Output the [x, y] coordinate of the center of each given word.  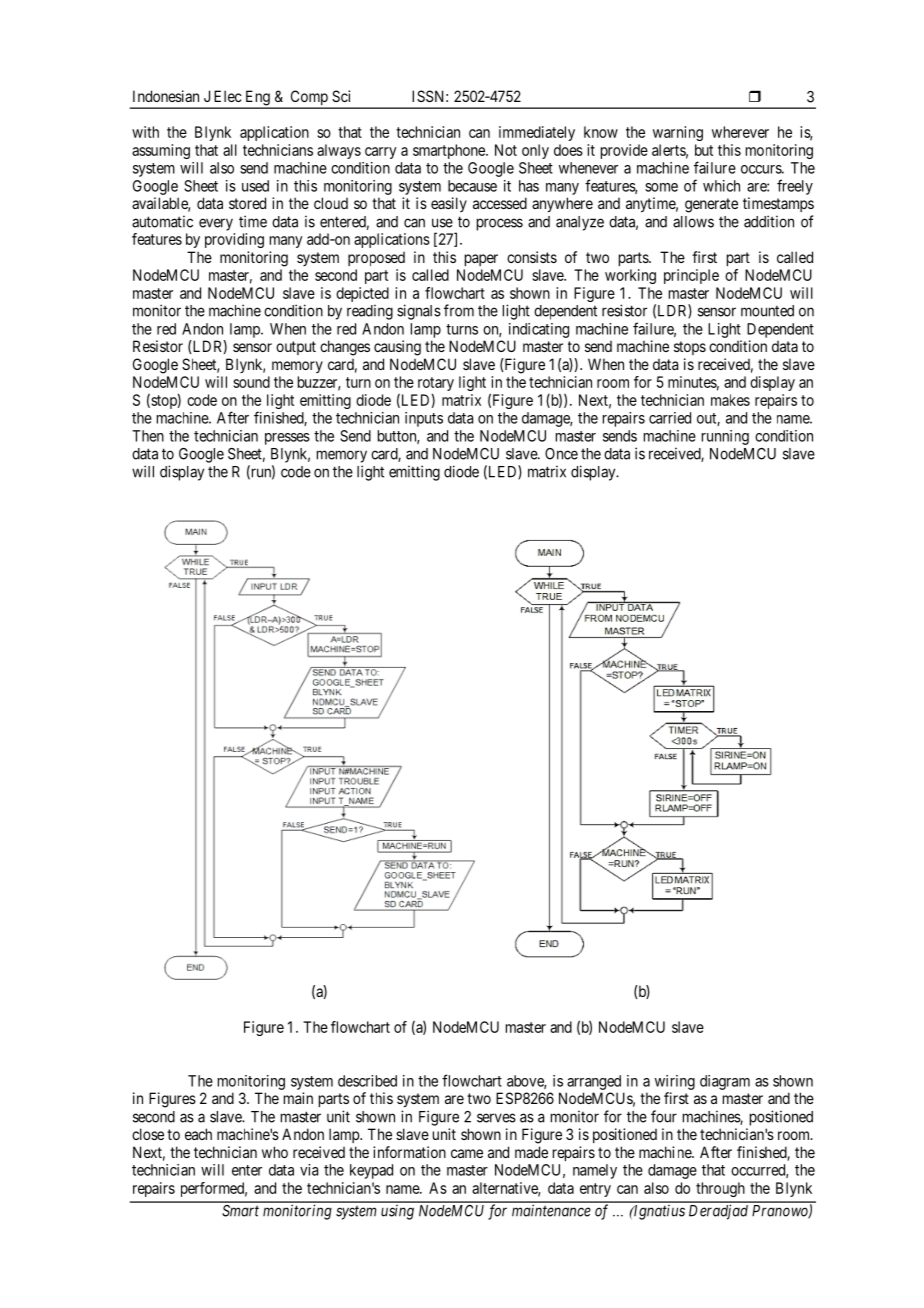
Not [506, 150]
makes [730, 400]
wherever [740, 132]
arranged [594, 1082]
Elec [228, 96]
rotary [436, 385]
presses [287, 439]
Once [561, 454]
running [725, 437]
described [367, 1081]
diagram [725, 1082]
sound [251, 382]
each [198, 1134]
